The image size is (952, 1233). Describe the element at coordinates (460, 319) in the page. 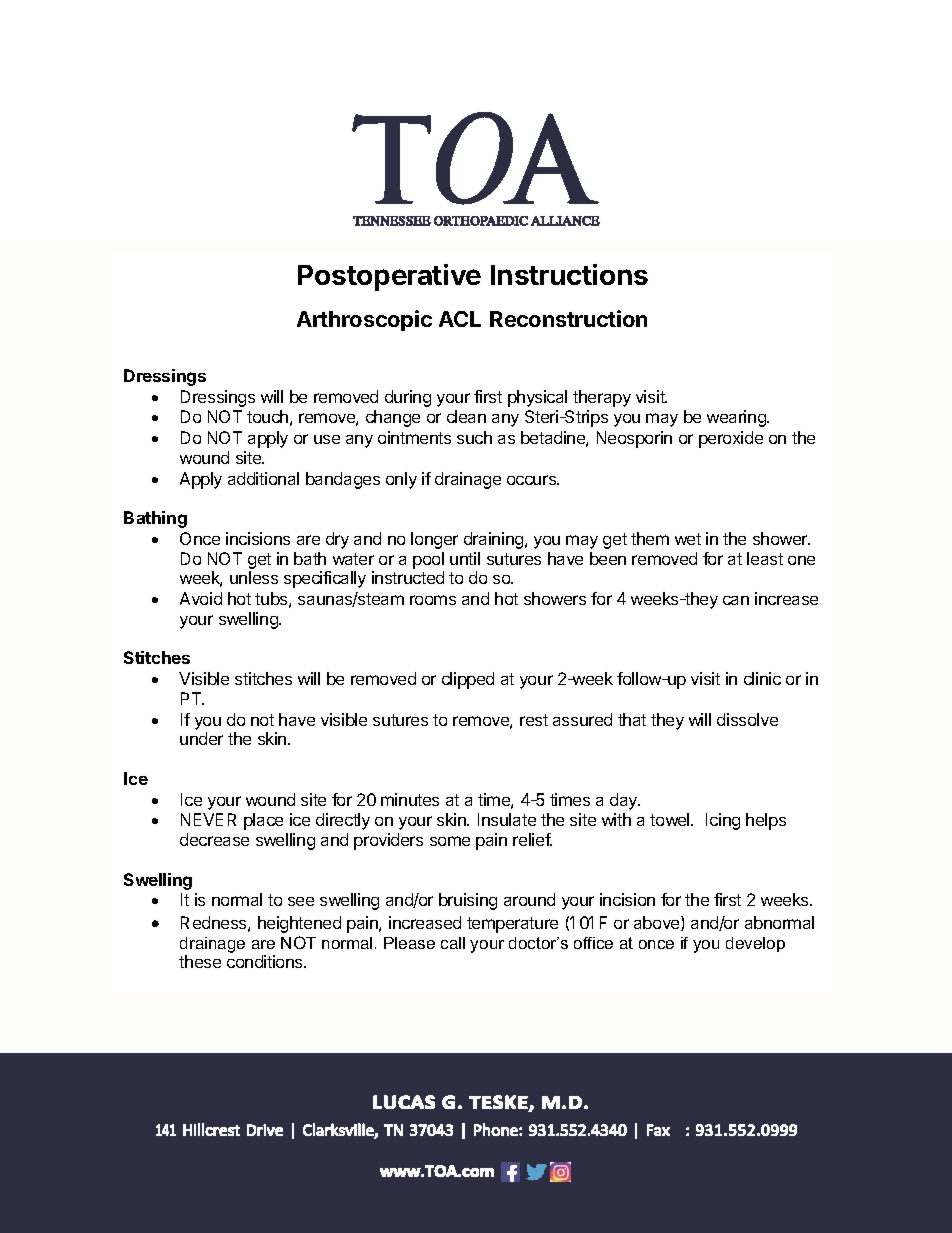

I see `ACL` at that location.
